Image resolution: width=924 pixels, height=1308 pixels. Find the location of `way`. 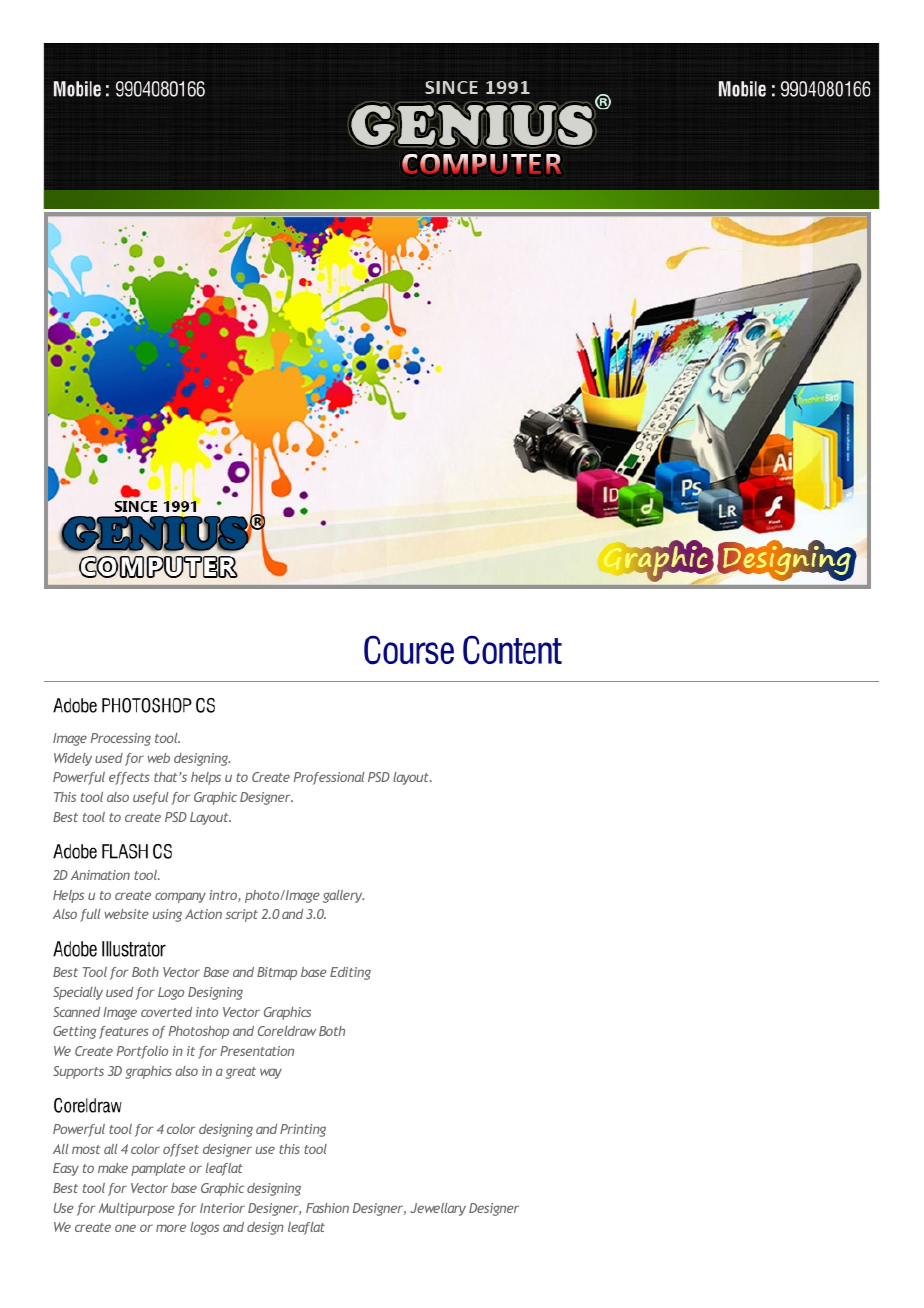

way is located at coordinates (271, 1073).
